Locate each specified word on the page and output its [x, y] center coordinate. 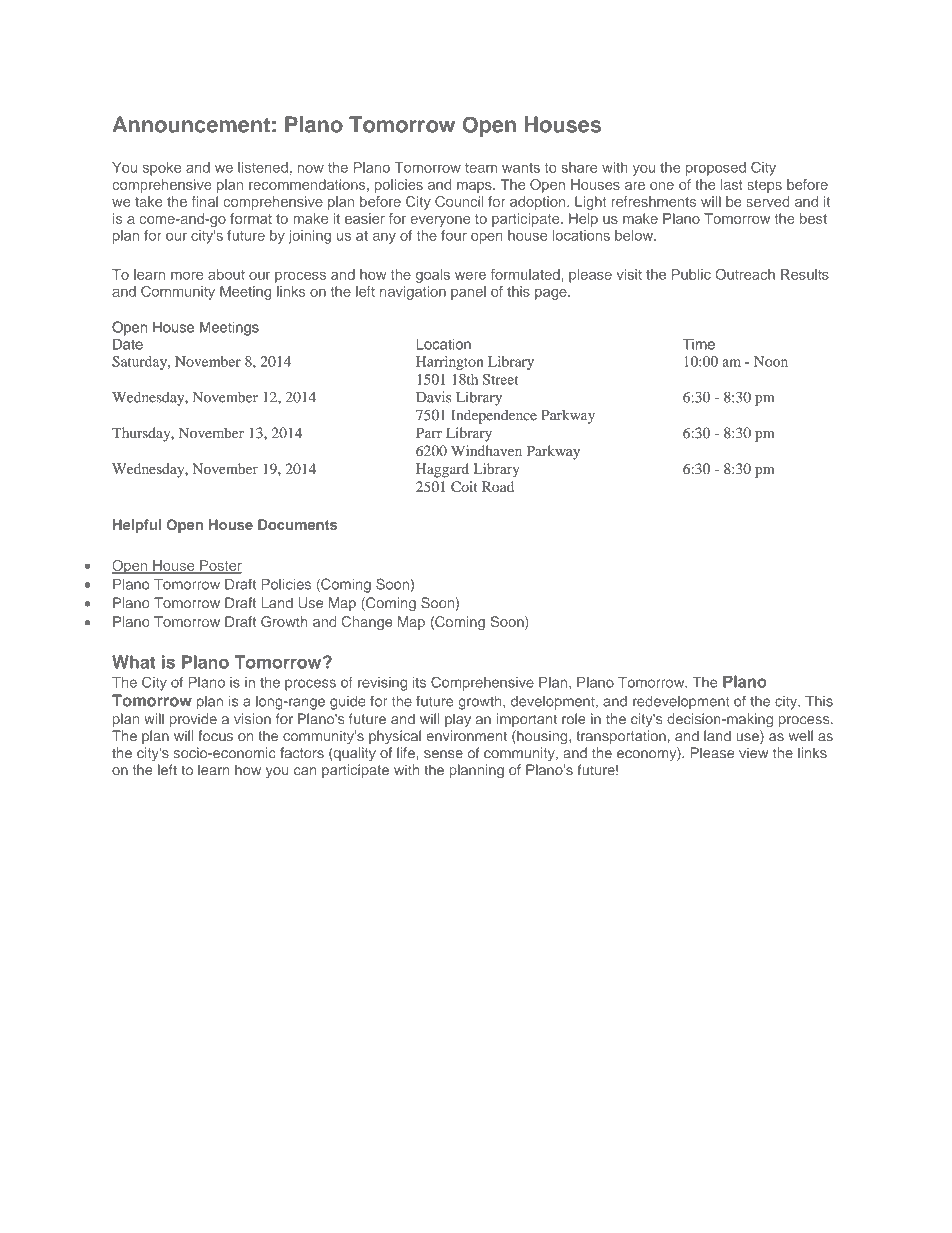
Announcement [191, 124]
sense [443, 754]
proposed [716, 169]
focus [215, 736]
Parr [429, 433]
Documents [297, 524]
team [481, 168]
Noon [771, 361]
